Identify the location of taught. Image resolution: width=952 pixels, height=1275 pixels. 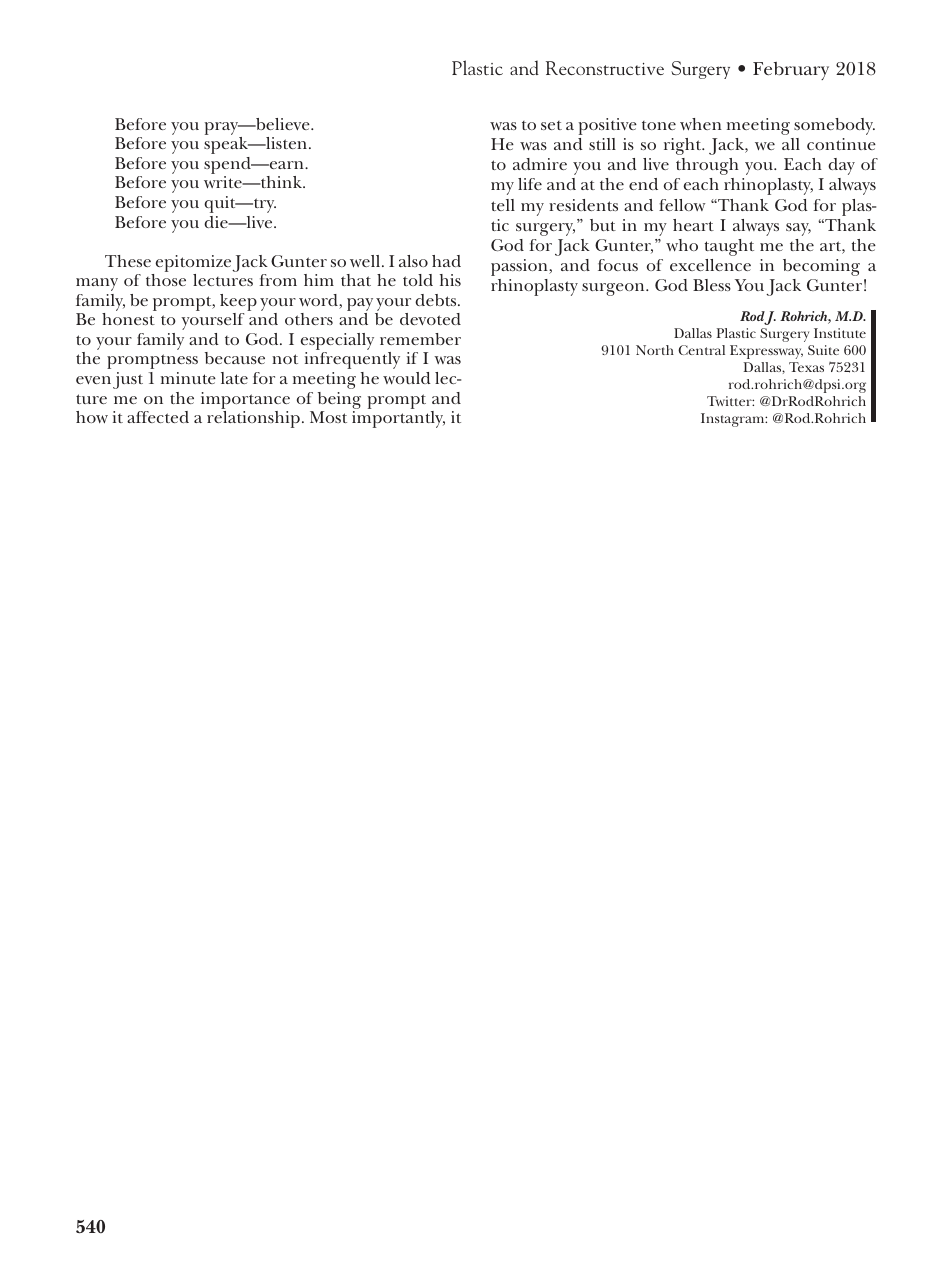
(729, 247).
